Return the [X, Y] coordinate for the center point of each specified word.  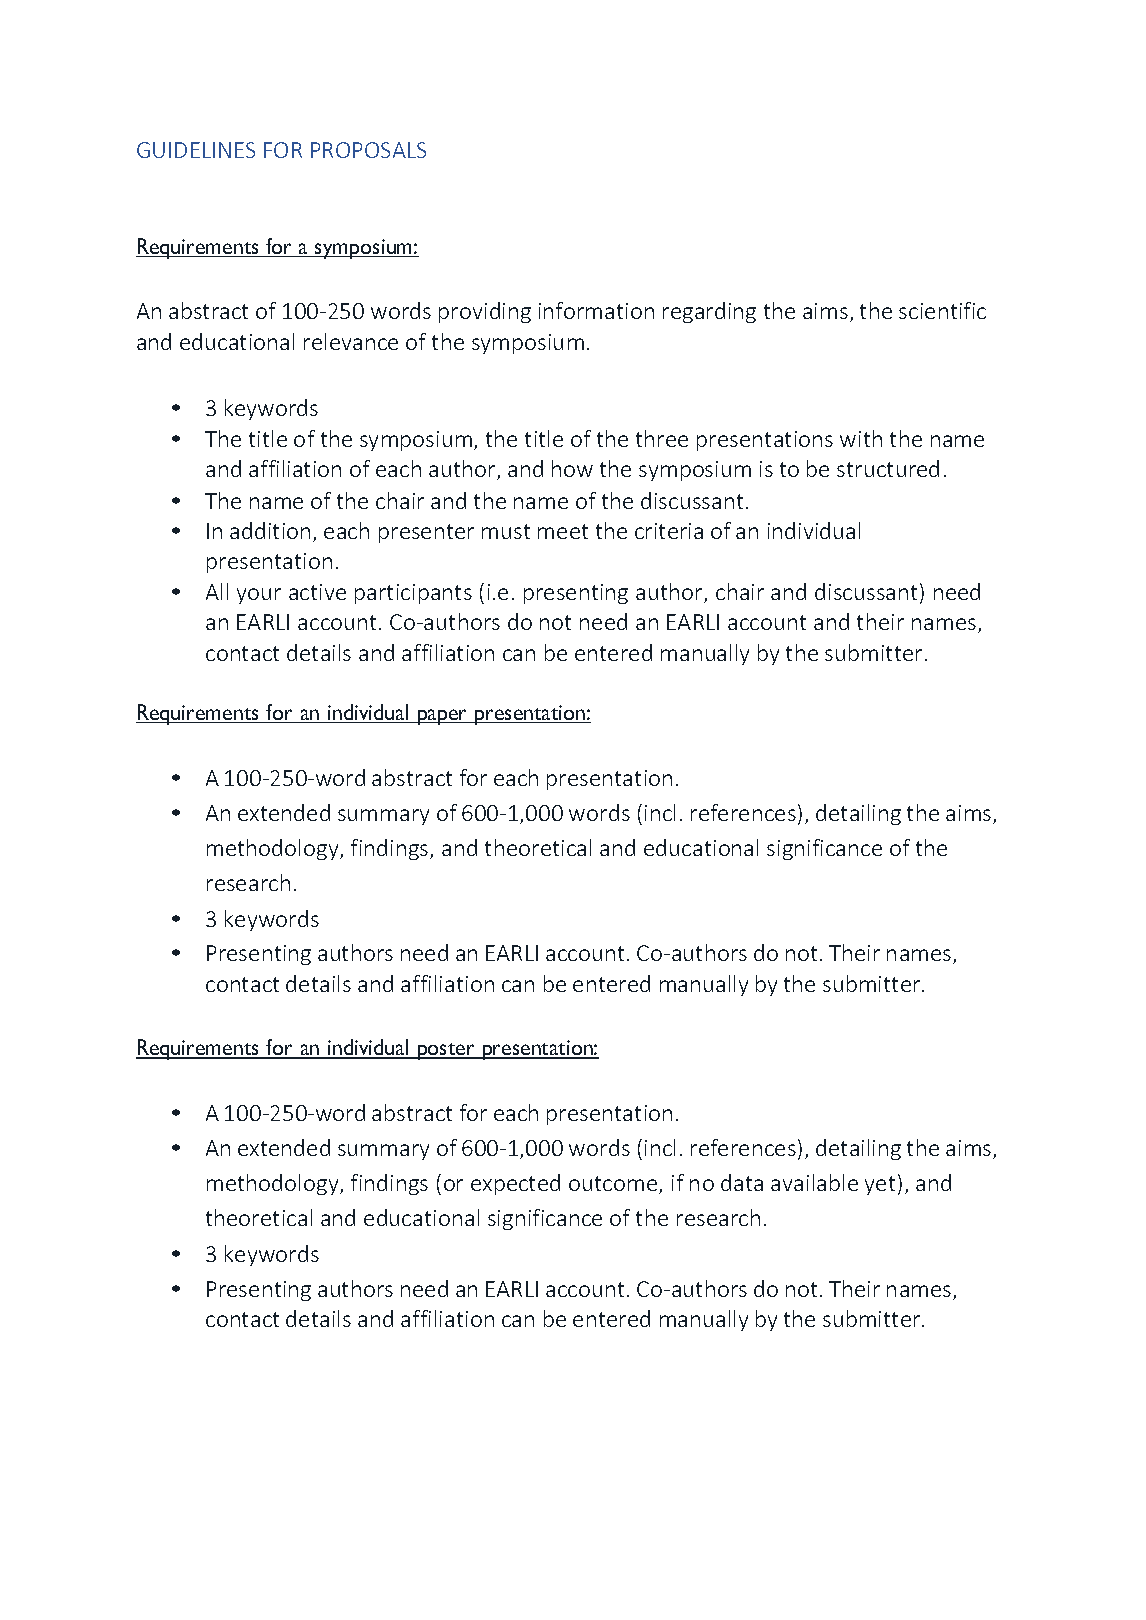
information [596, 310]
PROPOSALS [368, 150]
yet [880, 1185]
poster [446, 1051]
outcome [614, 1185]
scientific [942, 310]
